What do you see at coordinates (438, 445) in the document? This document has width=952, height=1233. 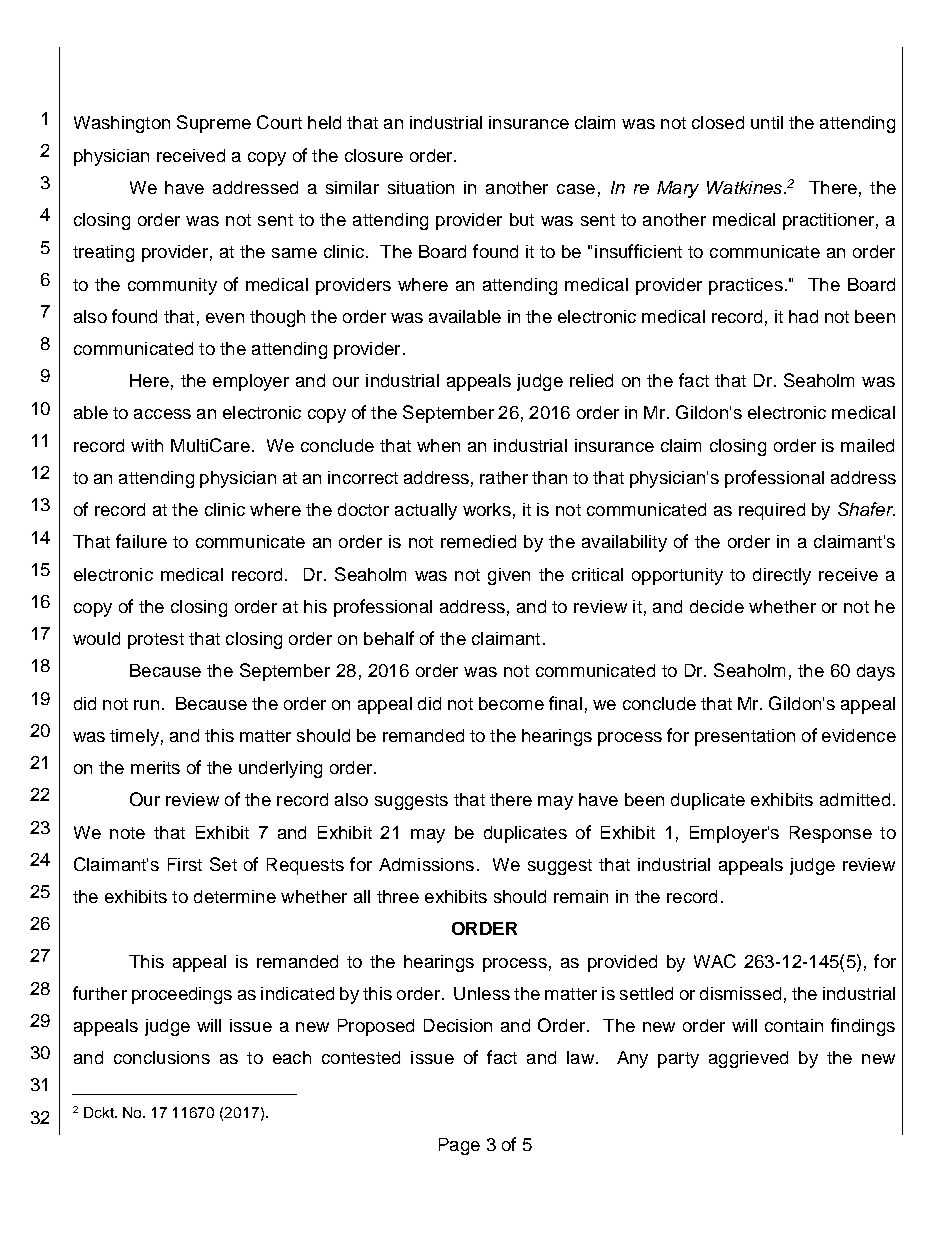 I see `when` at bounding box center [438, 445].
